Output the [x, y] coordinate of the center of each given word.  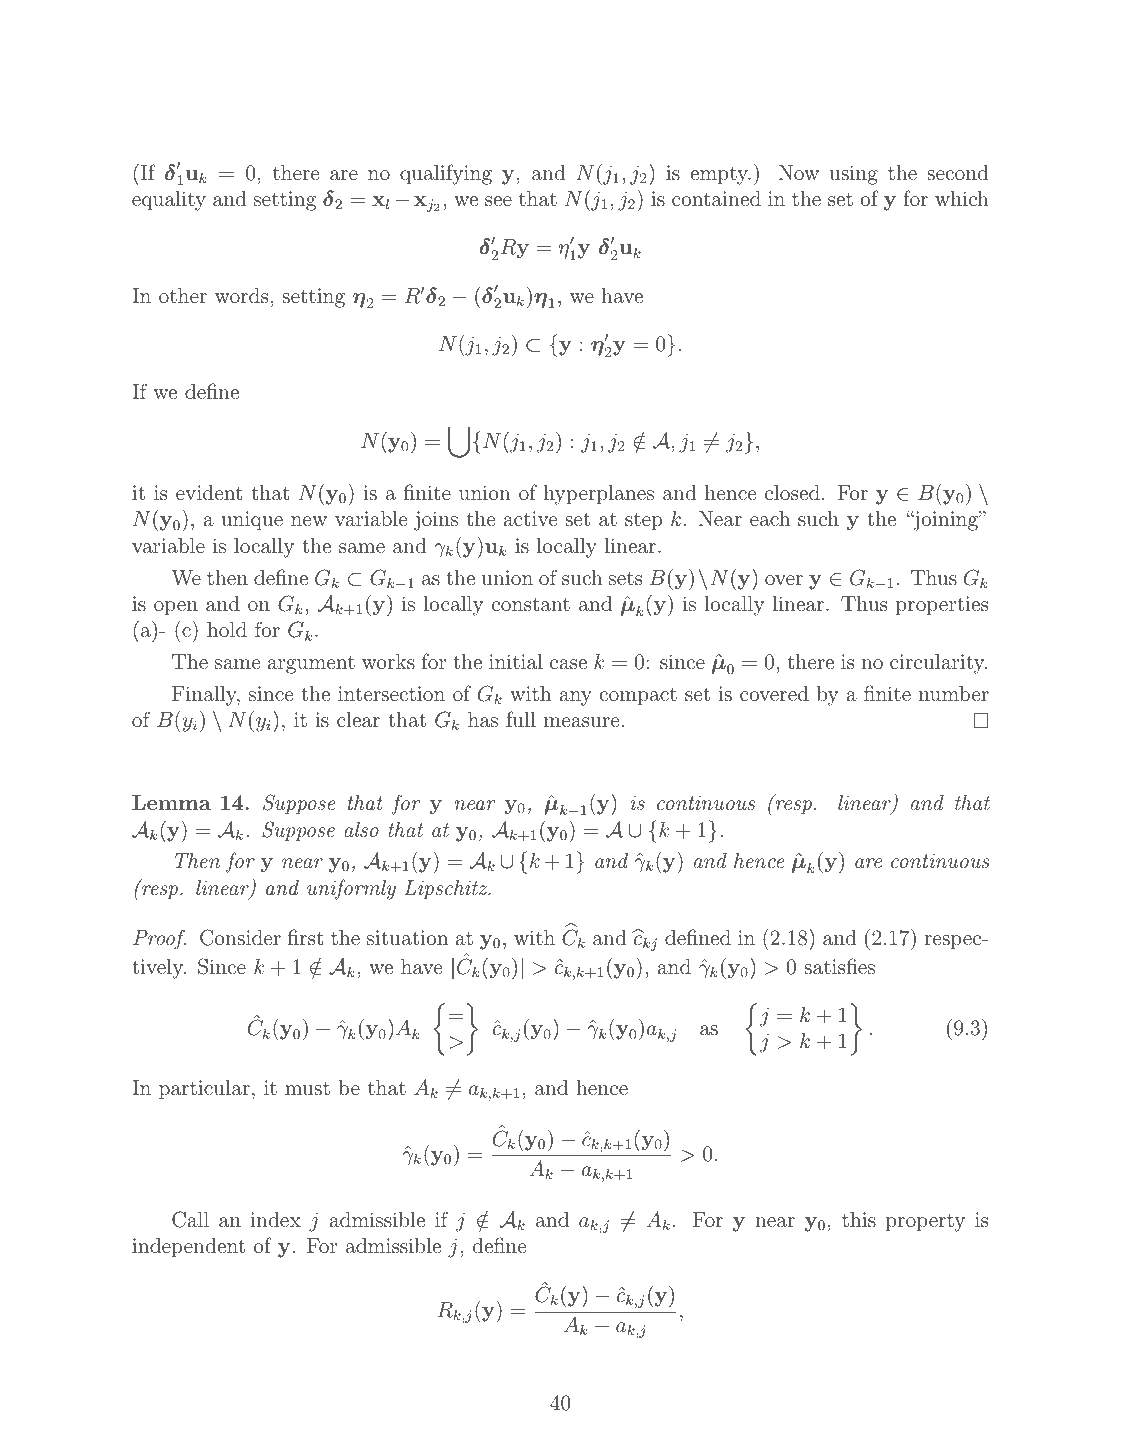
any [576, 698]
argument [311, 664]
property [925, 1223]
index [276, 1219]
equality [169, 201]
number [954, 693]
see [498, 201]
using [854, 175]
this [859, 1219]
